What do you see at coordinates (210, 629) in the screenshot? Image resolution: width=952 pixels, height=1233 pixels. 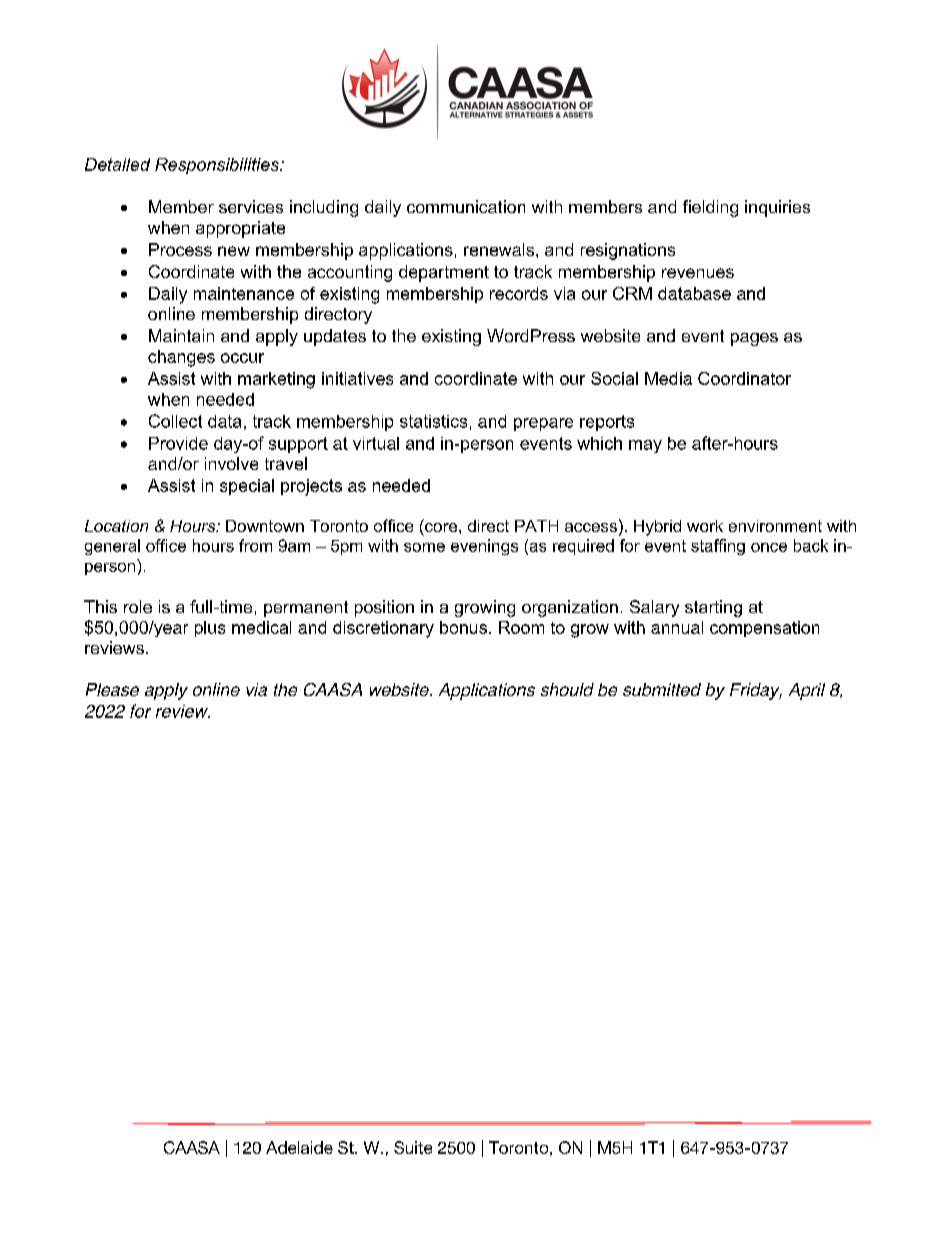 I see `plus` at bounding box center [210, 629].
